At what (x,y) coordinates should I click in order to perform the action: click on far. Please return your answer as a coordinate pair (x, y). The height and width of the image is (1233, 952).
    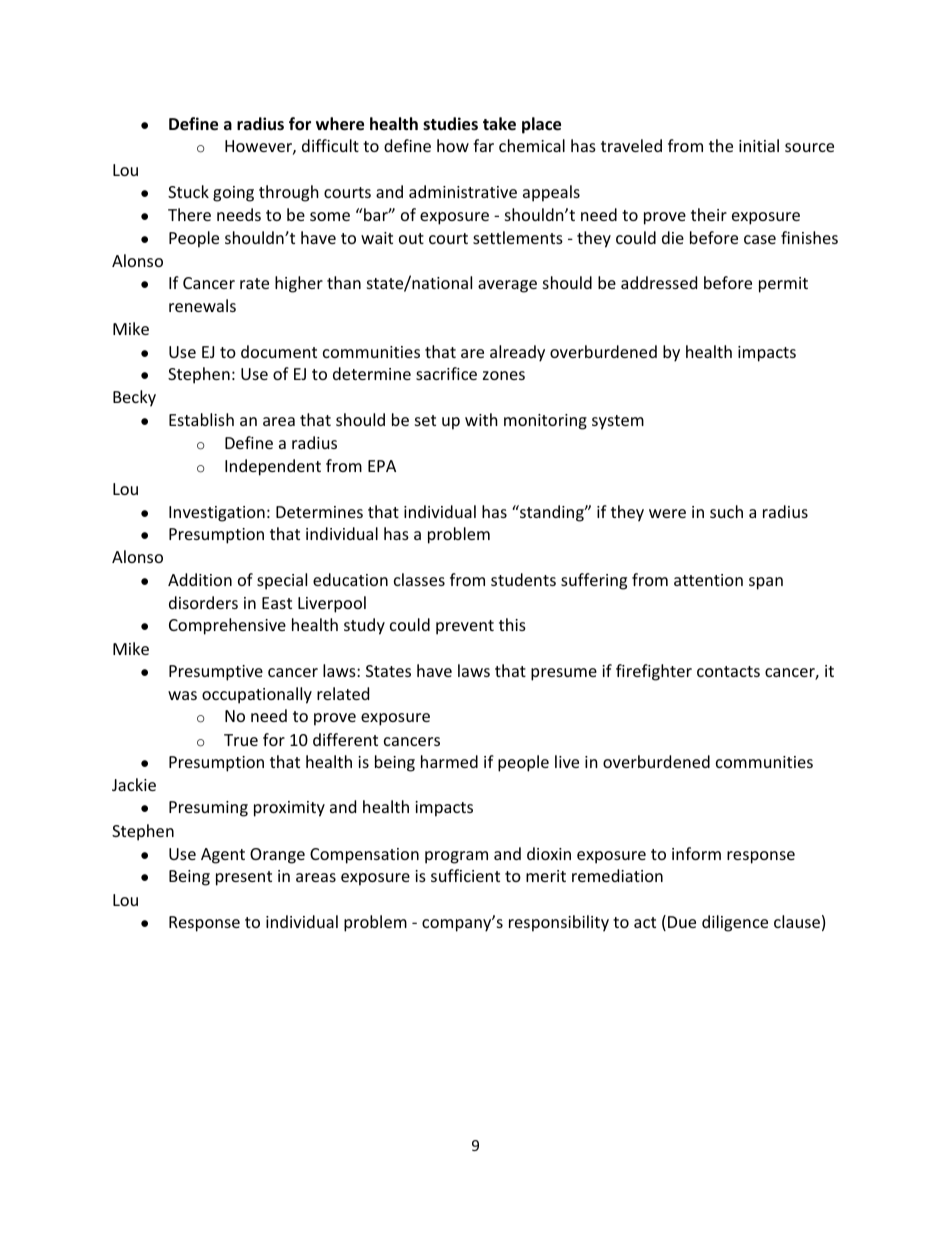
    Looking at the image, I should click on (483, 145).
